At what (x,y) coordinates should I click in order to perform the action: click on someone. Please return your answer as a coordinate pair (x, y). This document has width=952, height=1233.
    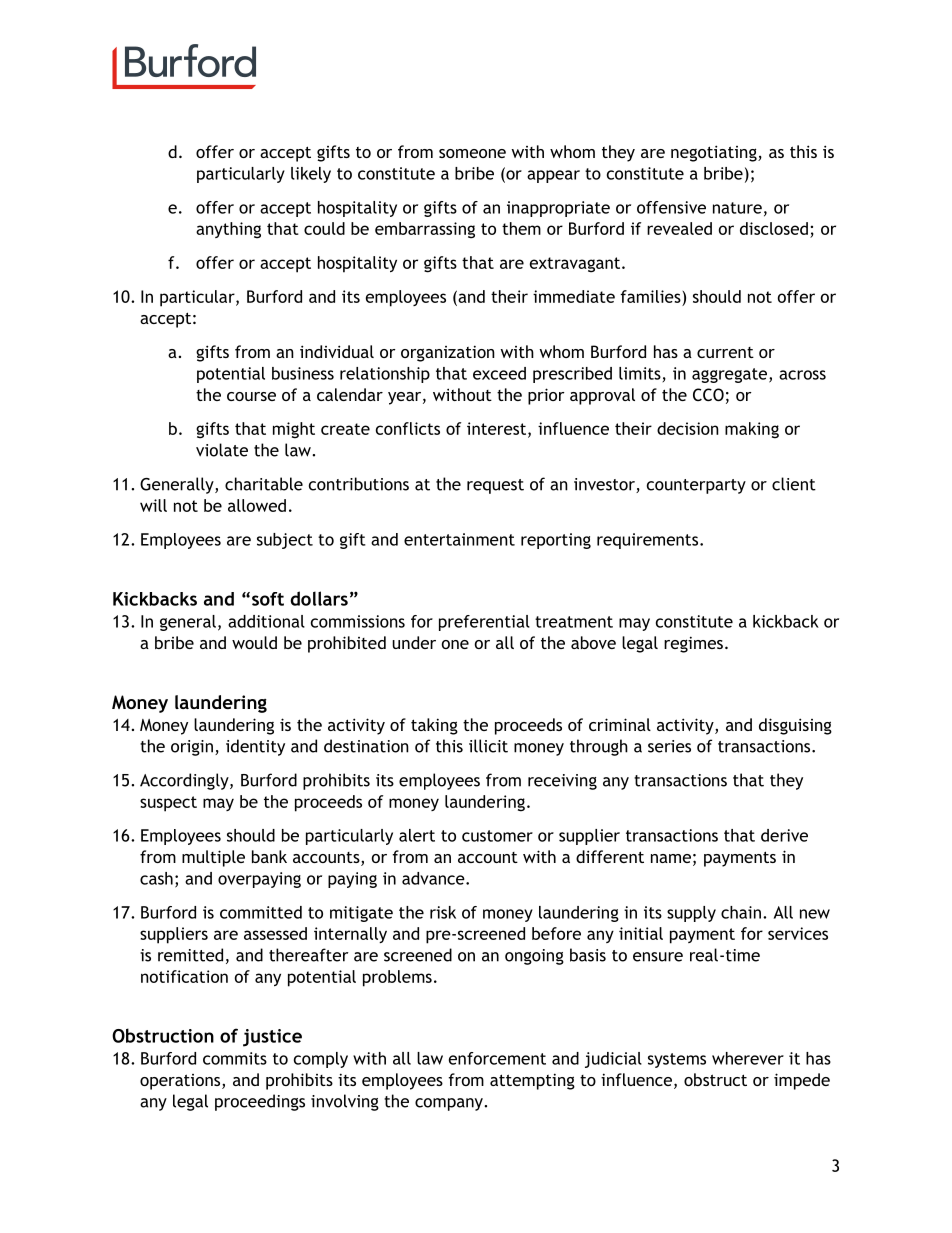
    Looking at the image, I should click on (472, 153).
